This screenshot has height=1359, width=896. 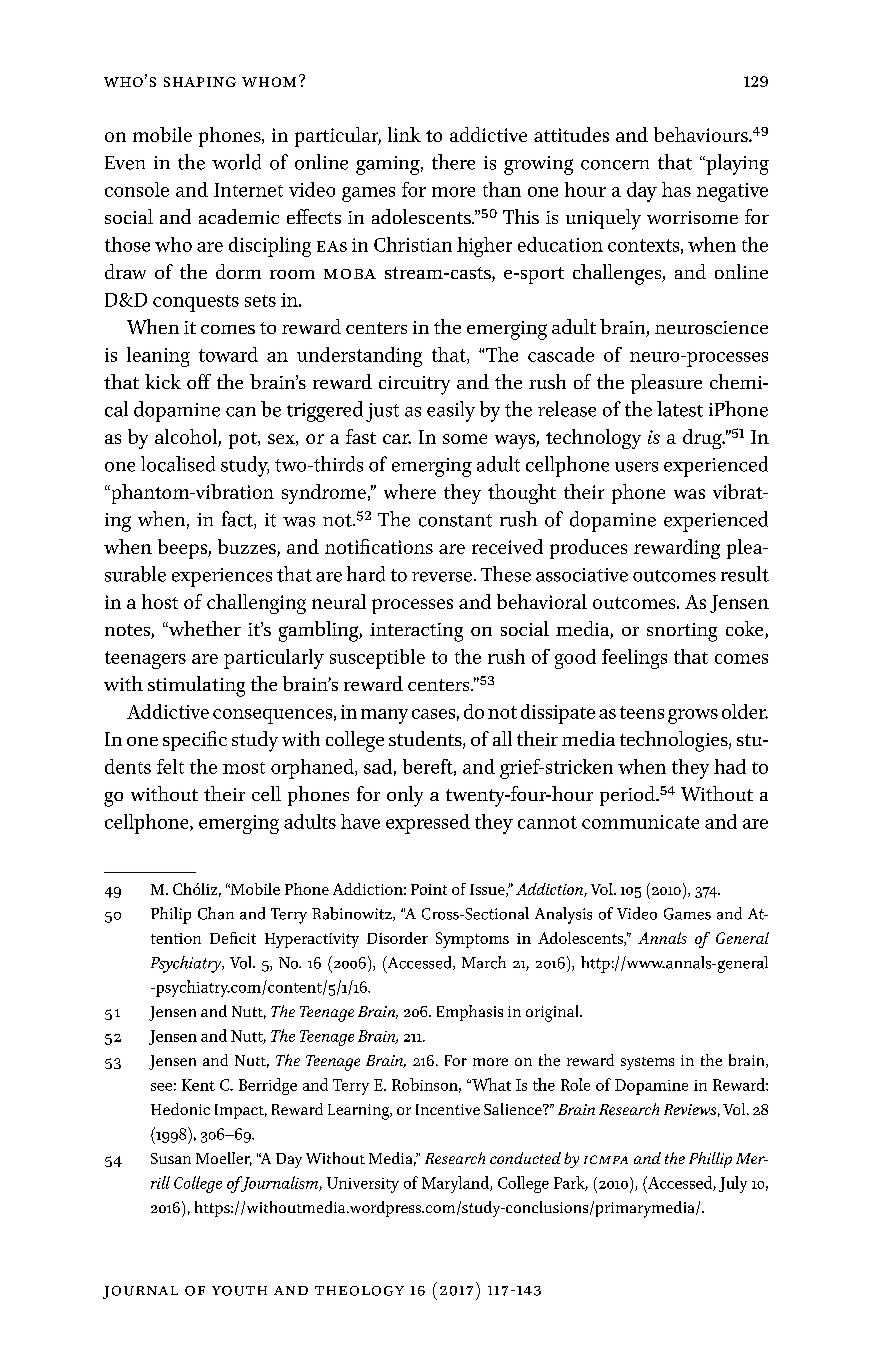 I want to click on concern, so click(x=615, y=165).
